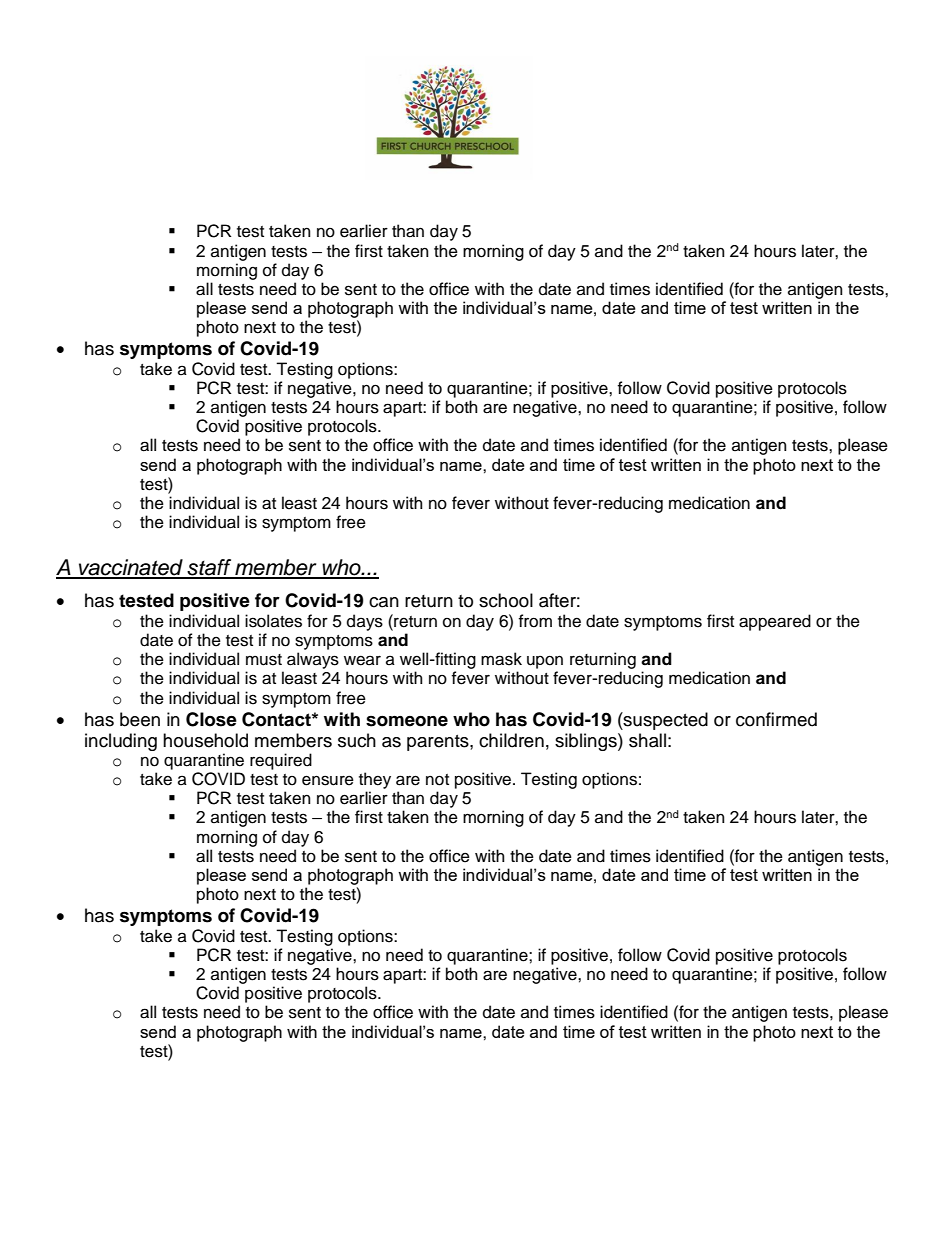 This screenshot has width=952, height=1233. What do you see at coordinates (273, 621) in the screenshot?
I see `isolates` at bounding box center [273, 621].
